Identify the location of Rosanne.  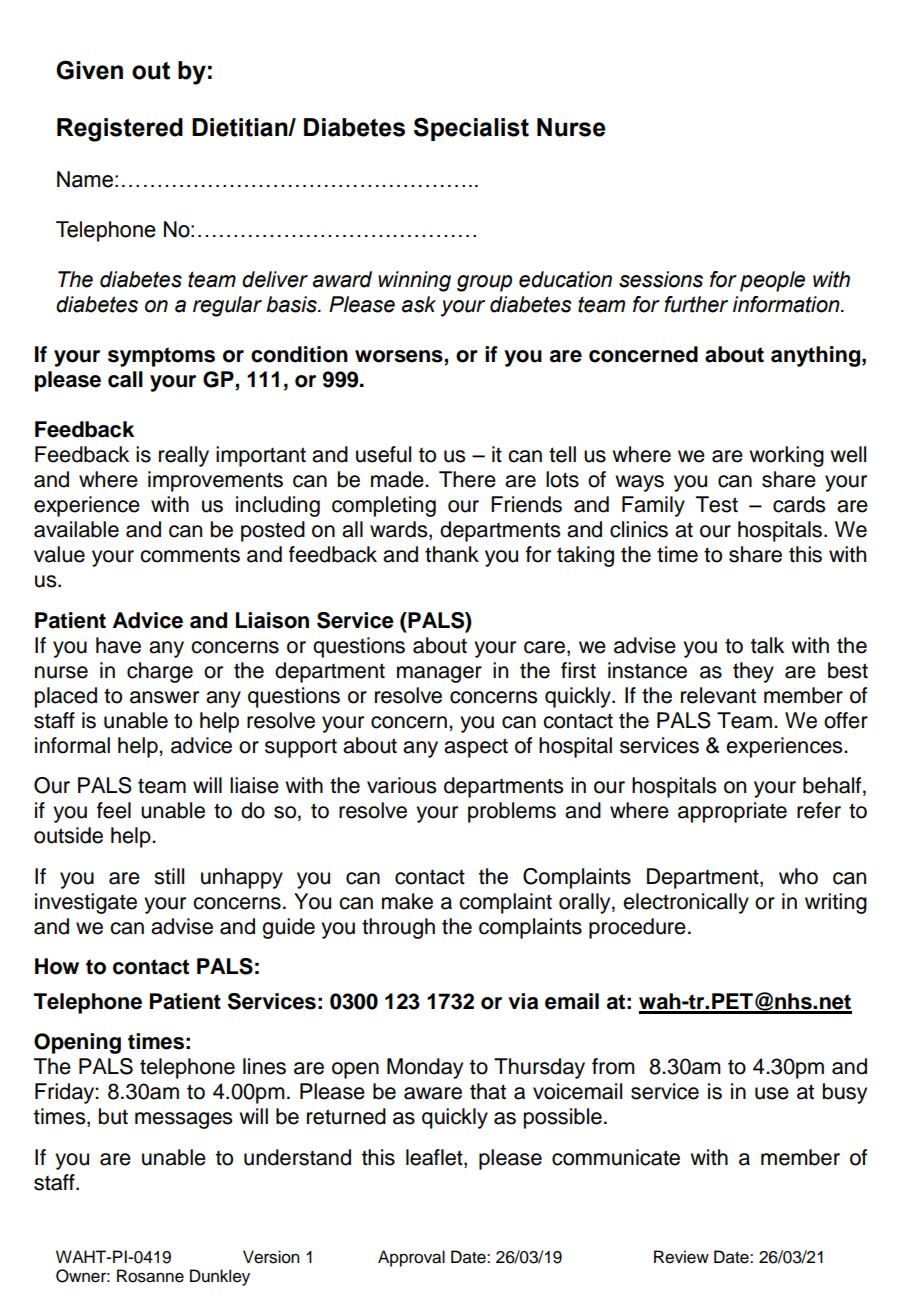
(150, 1276).
